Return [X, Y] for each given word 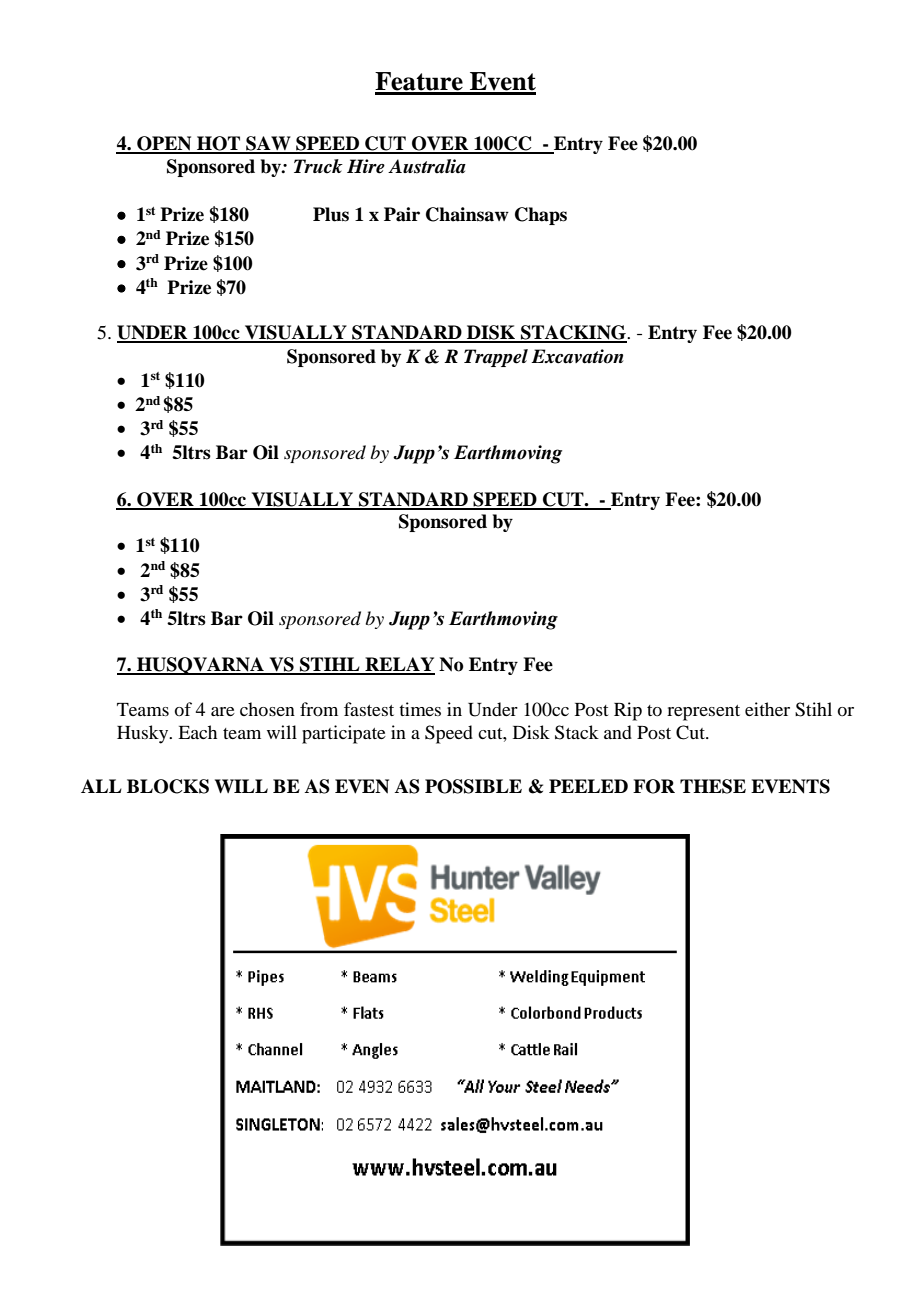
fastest [369, 709]
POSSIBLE [473, 786]
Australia [427, 166]
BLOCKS [168, 786]
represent [703, 713]
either [767, 709]
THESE [713, 786]
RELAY [399, 665]
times [420, 709]
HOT [219, 144]
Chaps [541, 216]
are [223, 711]
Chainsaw [467, 214]
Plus [331, 214]
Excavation [577, 356]
